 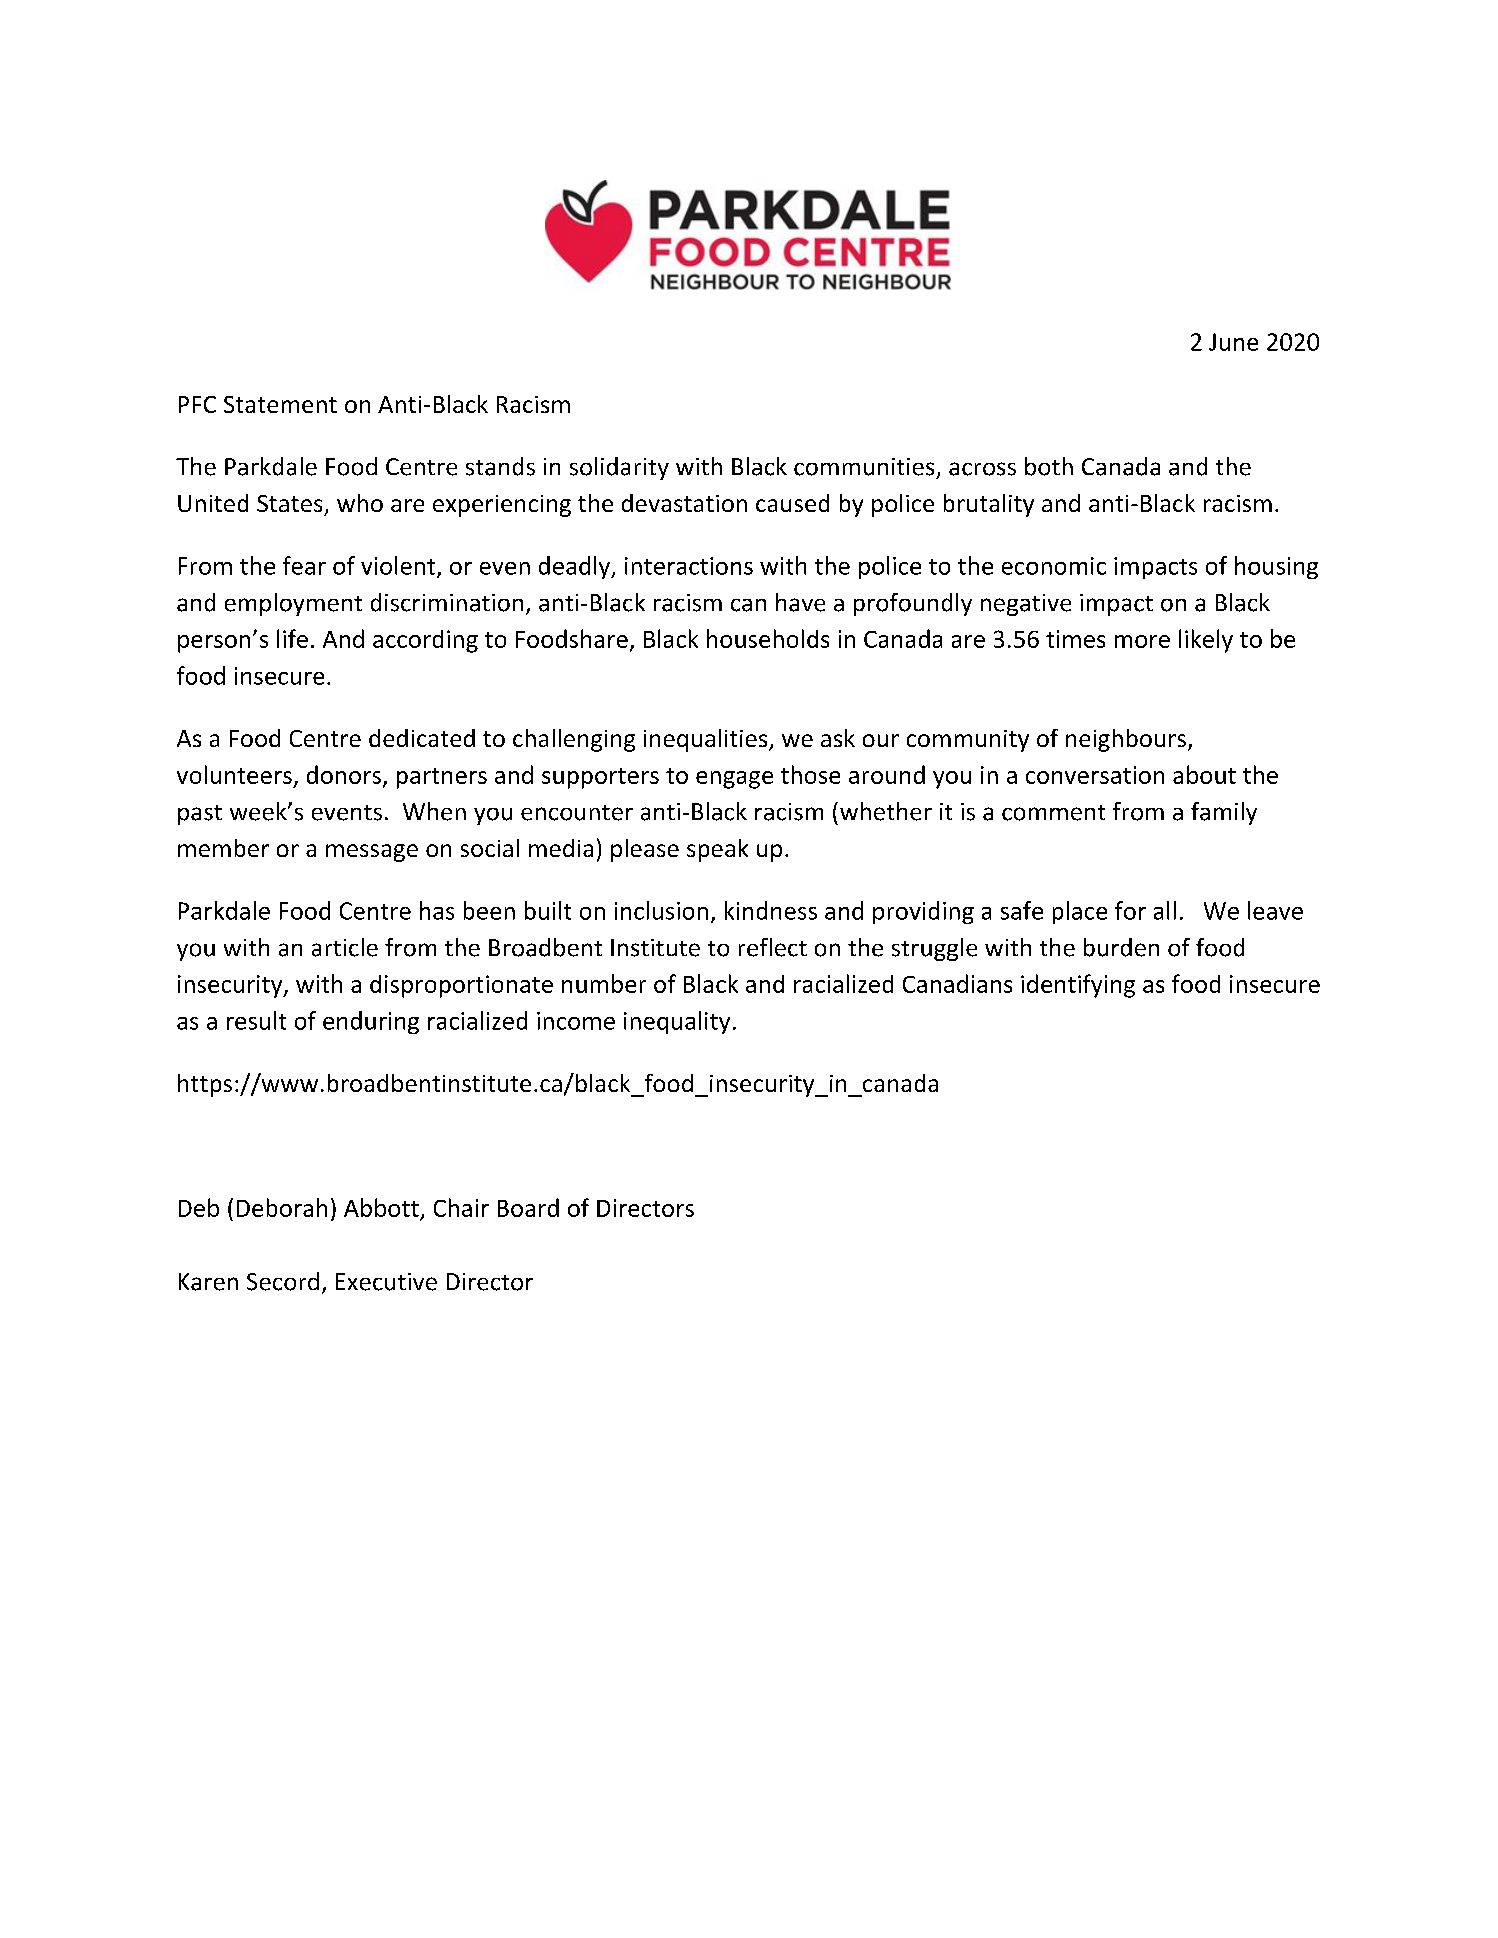 What do you see at coordinates (283, 1281) in the screenshot?
I see `Secord` at bounding box center [283, 1281].
